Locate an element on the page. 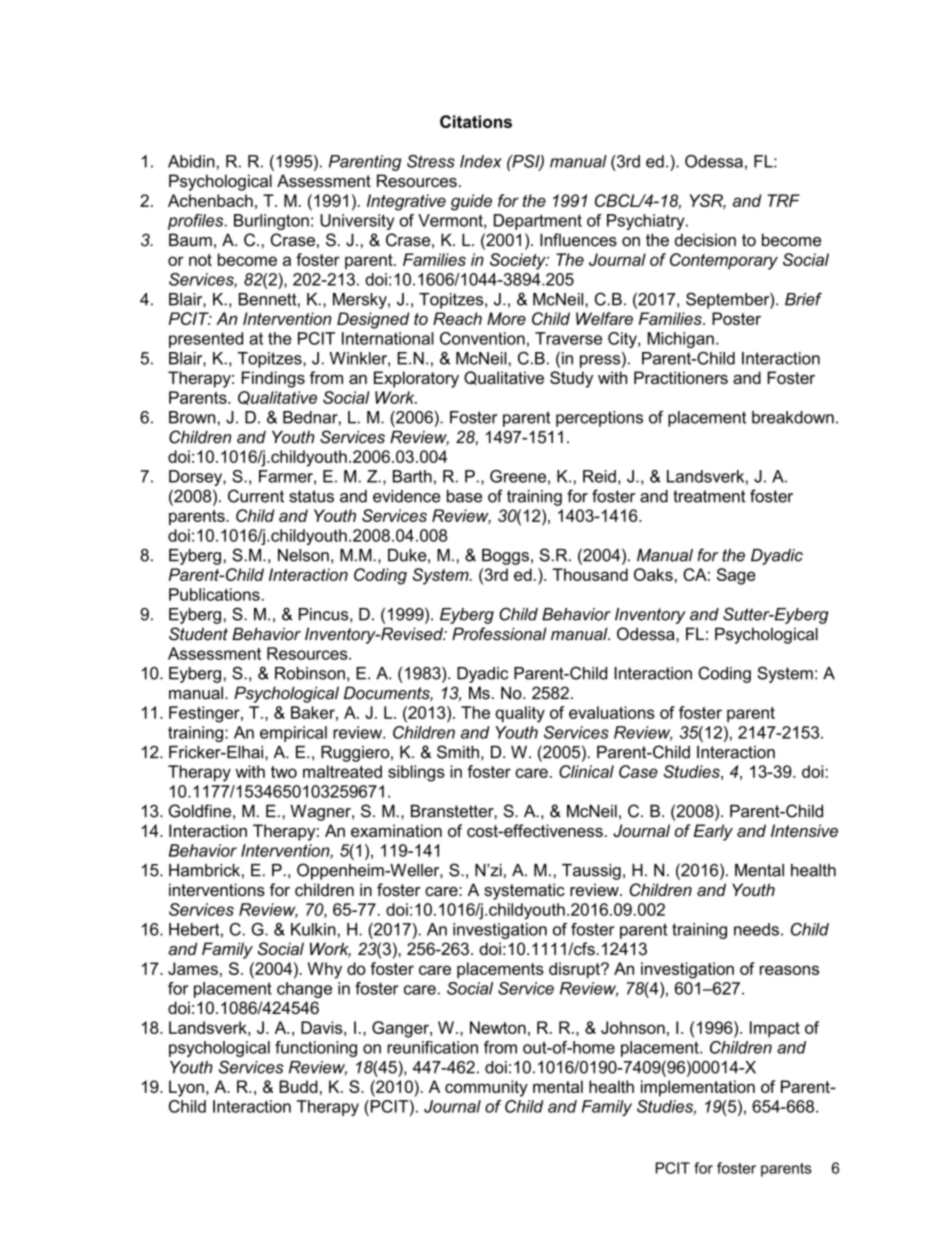 The image size is (952, 1233). base is located at coordinates (464, 496).
